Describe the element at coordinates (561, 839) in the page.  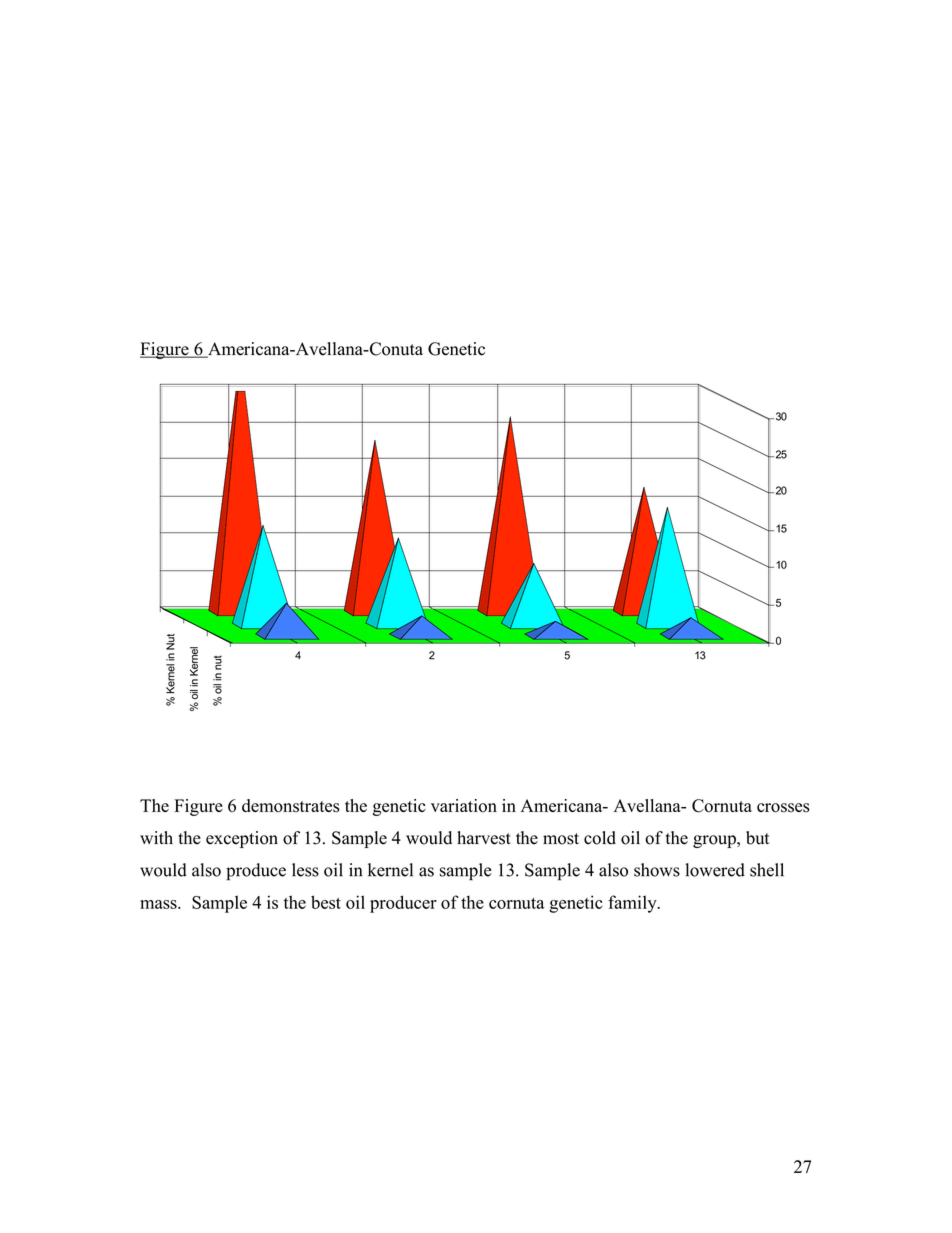
I see `most` at that location.
